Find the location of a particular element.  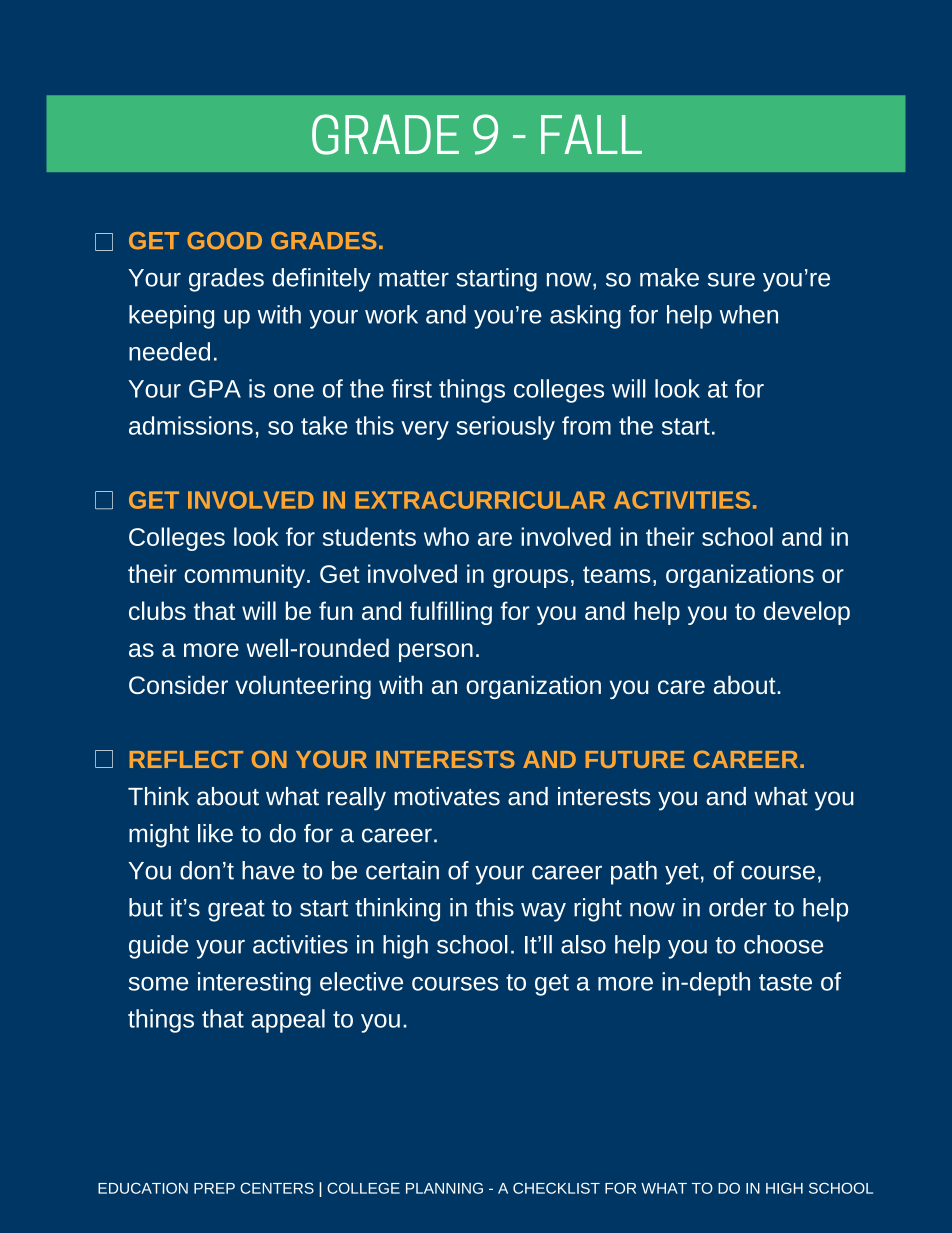

Consider is located at coordinates (178, 684).
